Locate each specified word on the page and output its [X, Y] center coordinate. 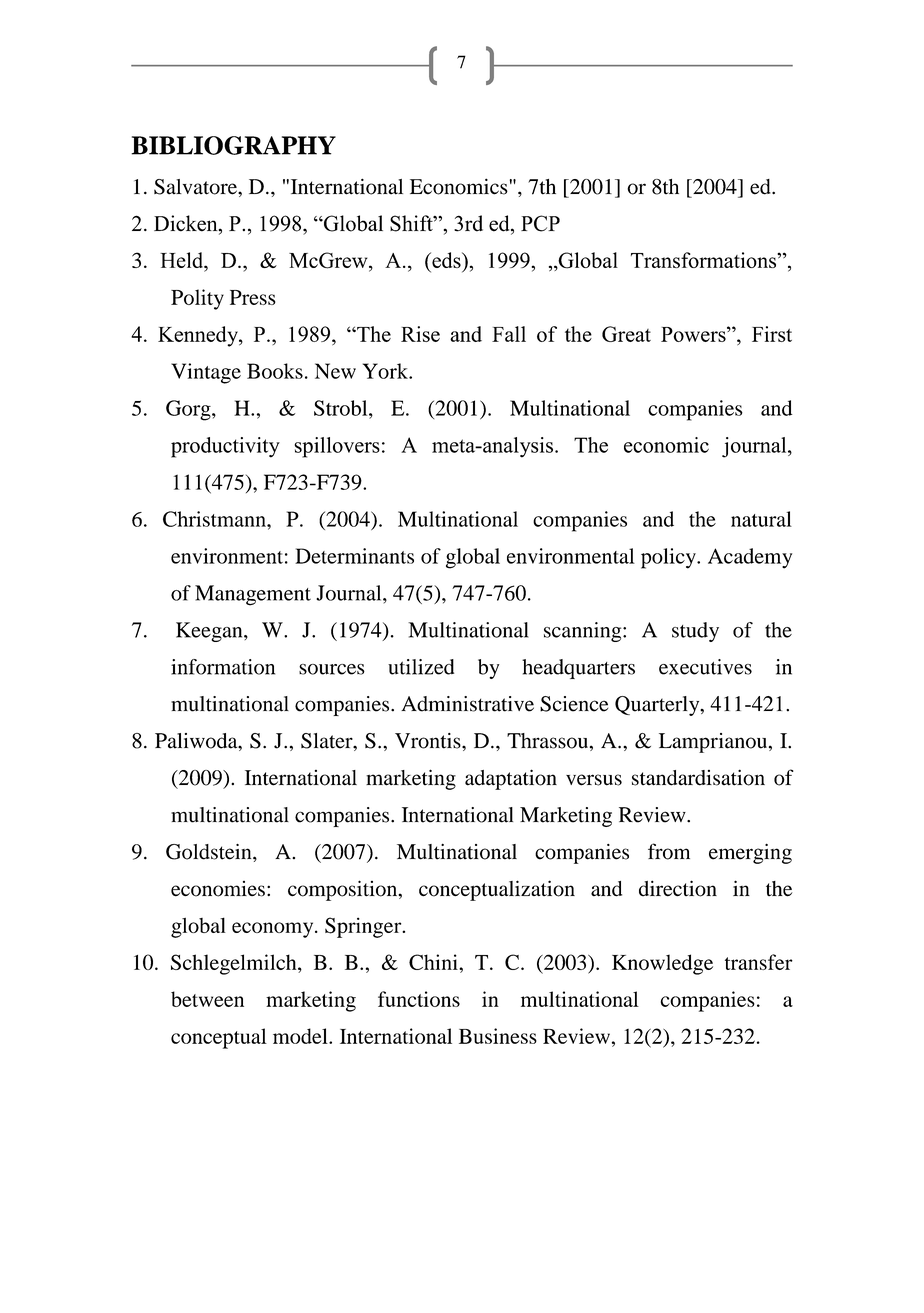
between [207, 999]
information [223, 667]
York [387, 371]
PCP [540, 223]
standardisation [698, 777]
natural [761, 519]
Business [498, 1036]
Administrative [467, 704]
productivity [225, 447]
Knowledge [662, 964]
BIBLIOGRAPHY [233, 145]
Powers [694, 334]
